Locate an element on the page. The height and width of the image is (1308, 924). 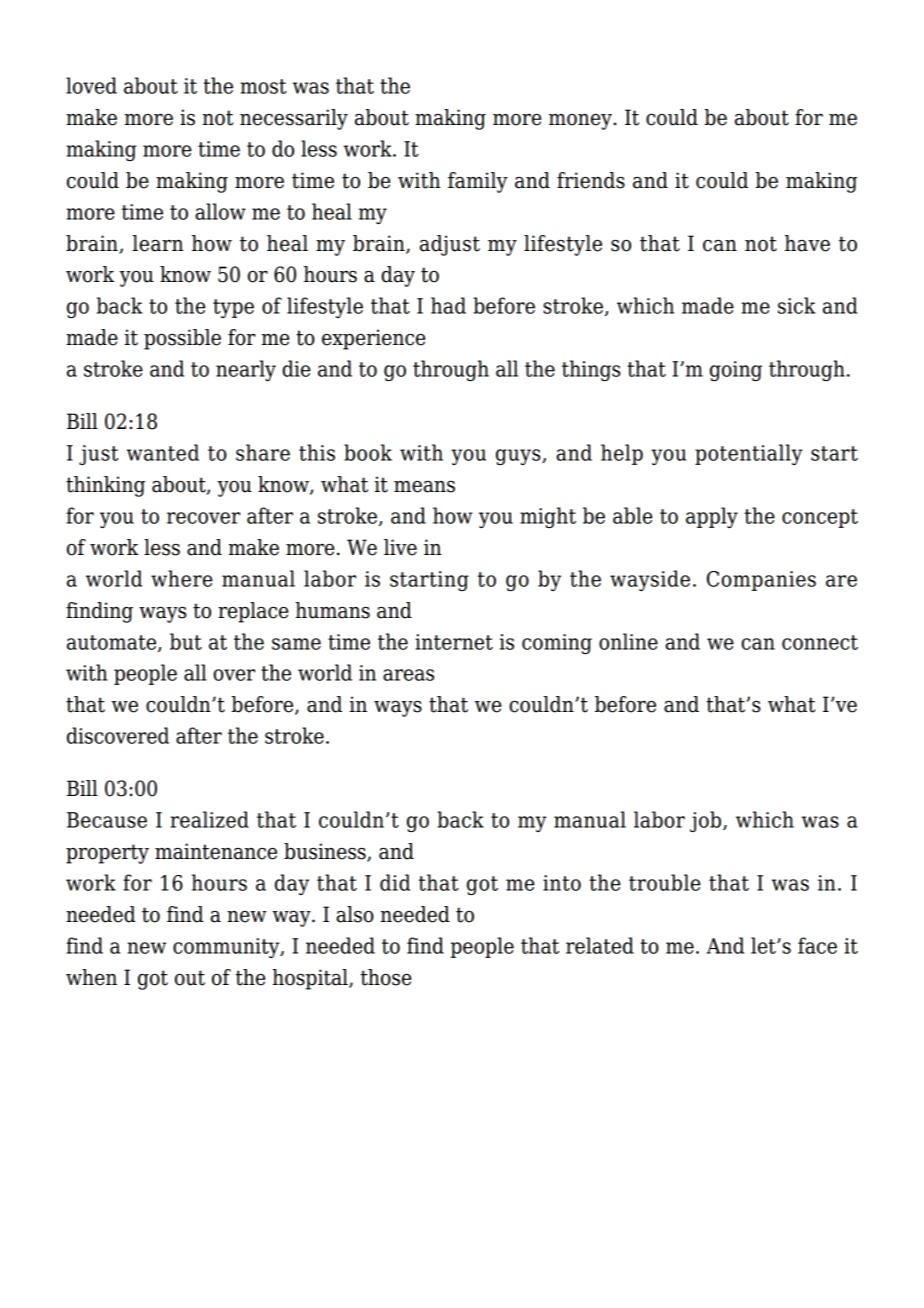
but is located at coordinates (186, 641).
